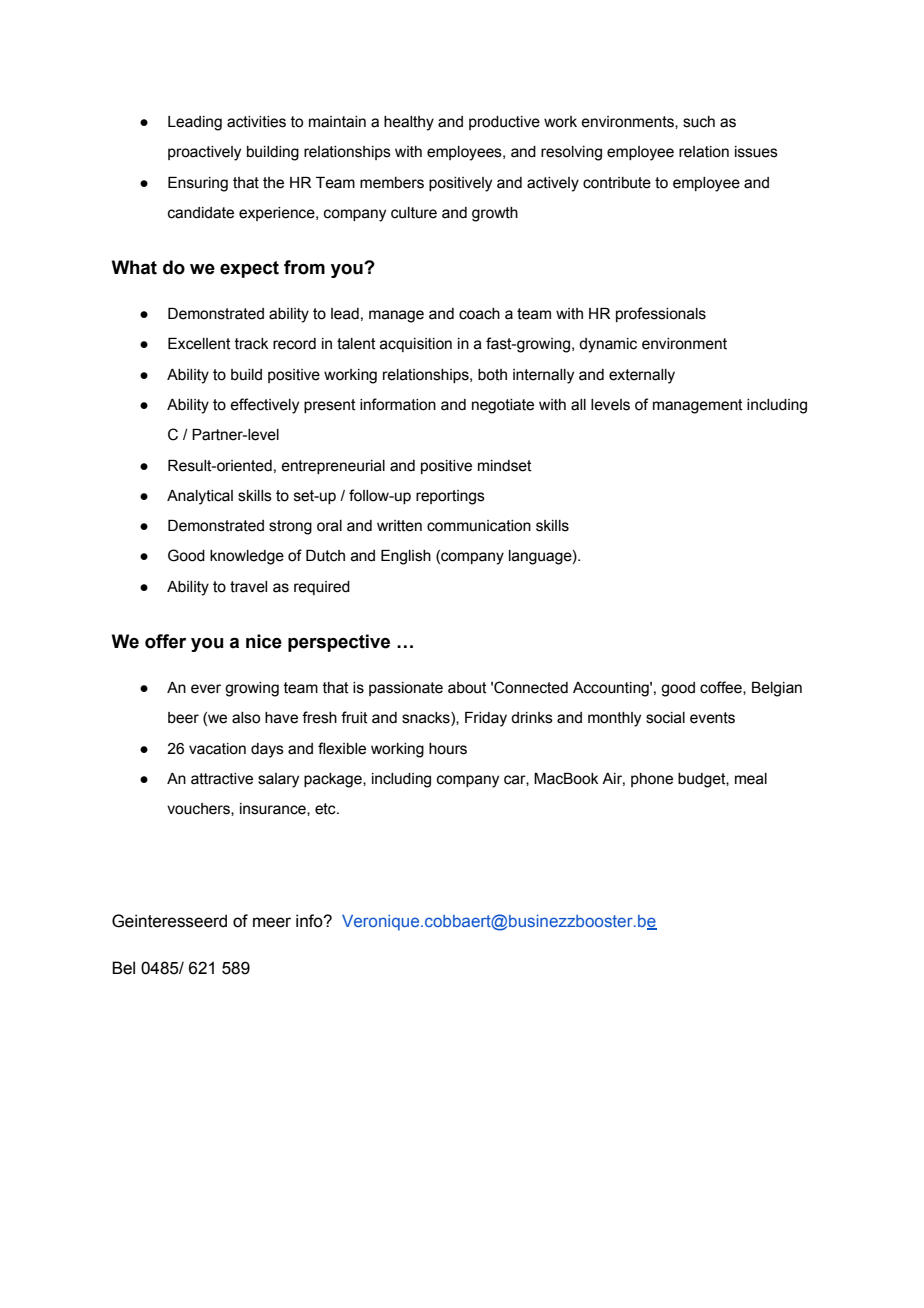  Describe the element at coordinates (264, 406) in the page. I see `effectively` at that location.
